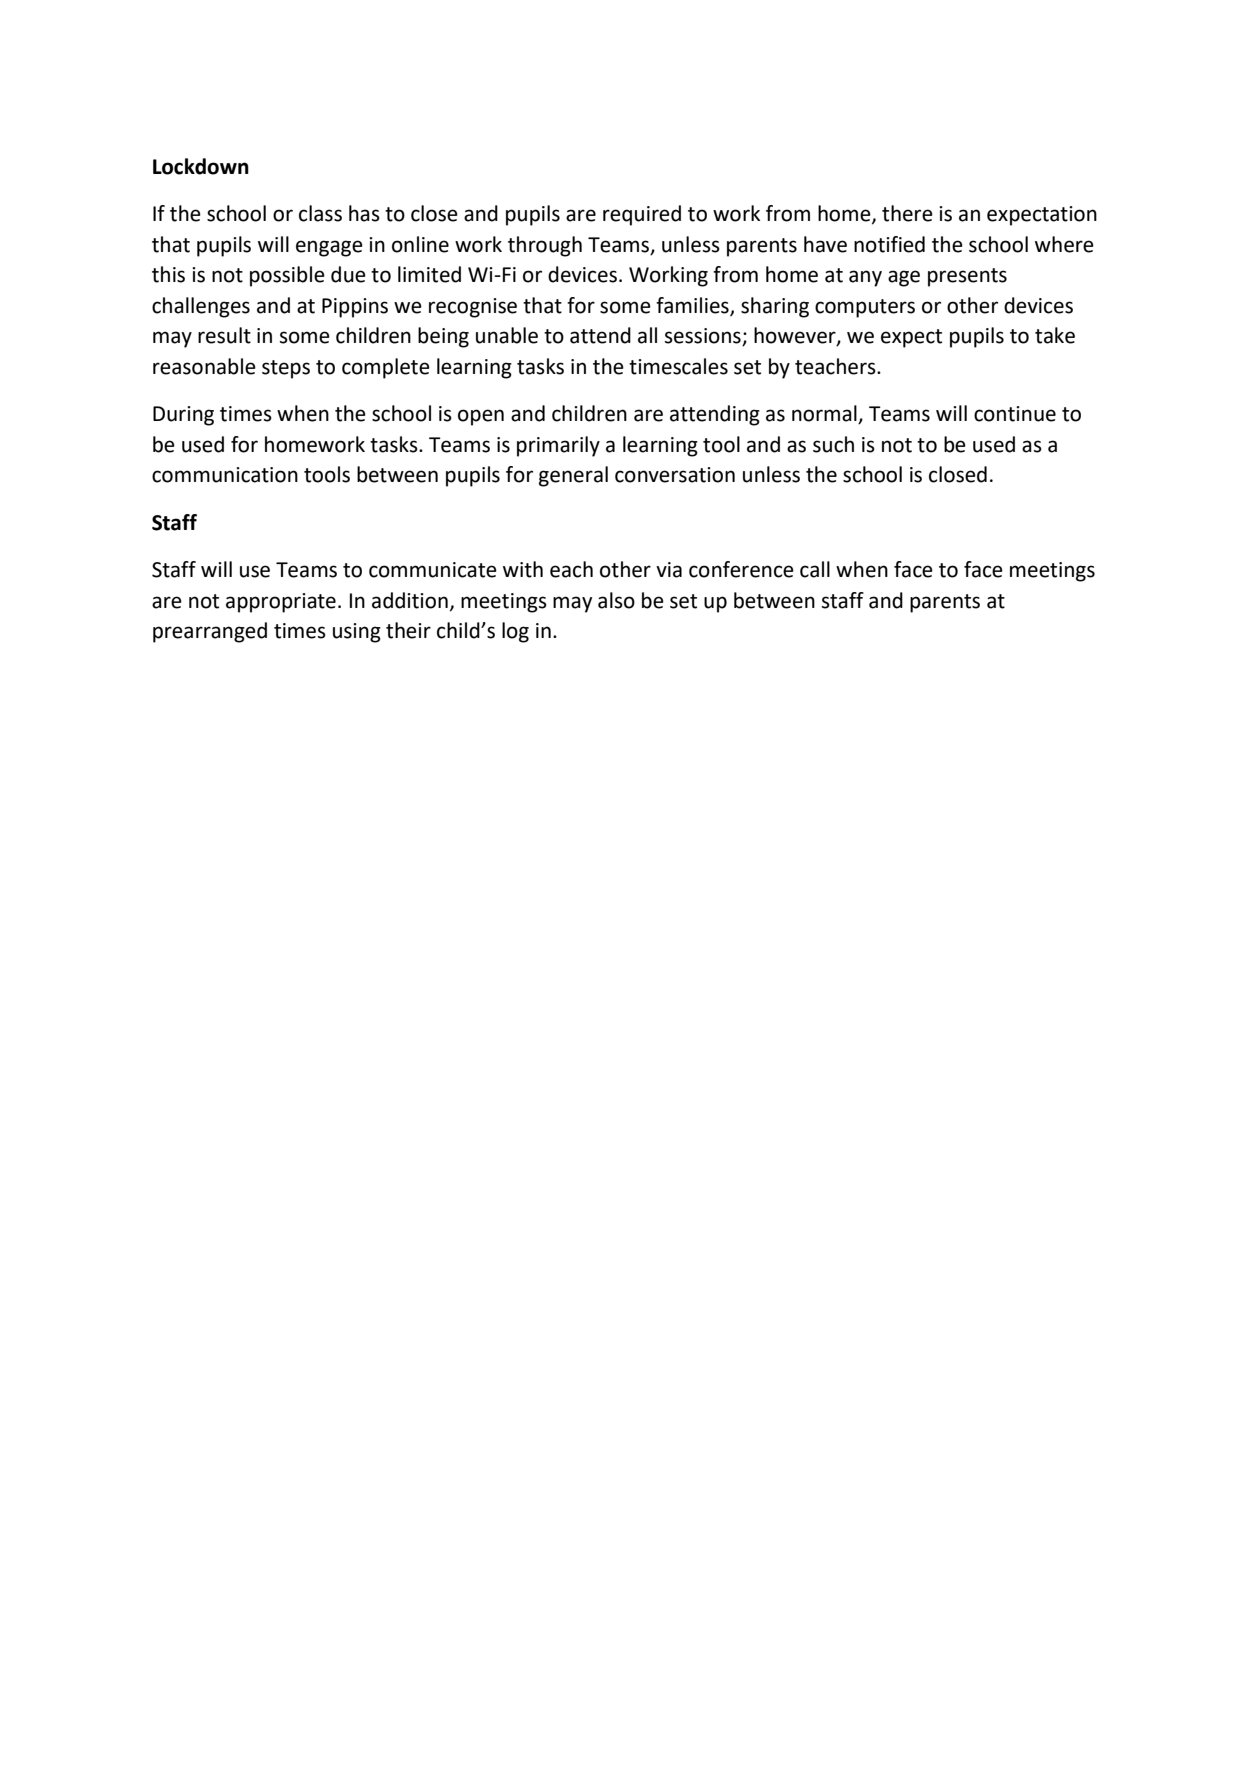 The height and width of the page is (1774, 1254). Describe the element at coordinates (815, 569) in the page. I see `call` at that location.
